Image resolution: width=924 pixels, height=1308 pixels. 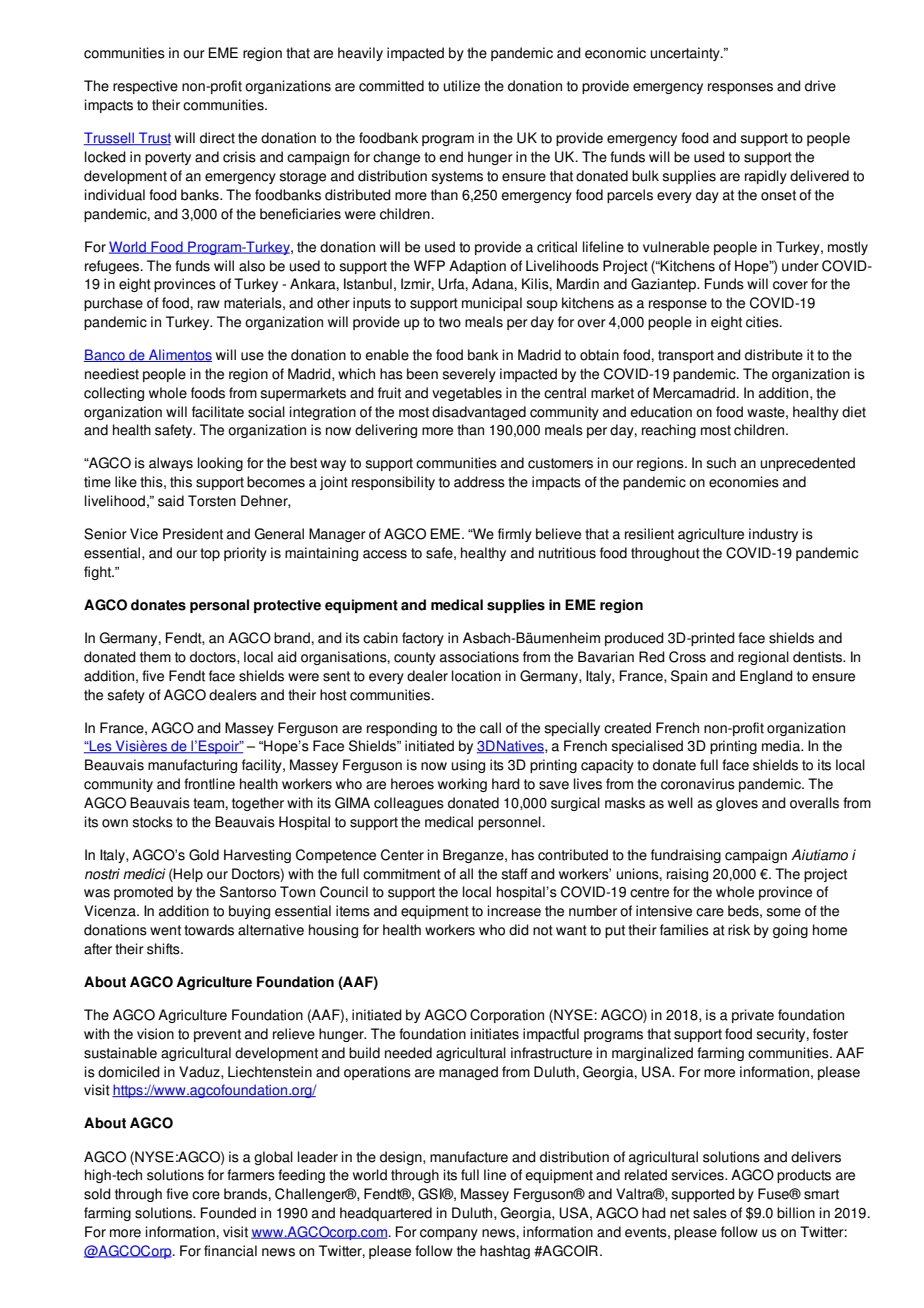 What do you see at coordinates (820, 86) in the screenshot?
I see `drive` at bounding box center [820, 86].
